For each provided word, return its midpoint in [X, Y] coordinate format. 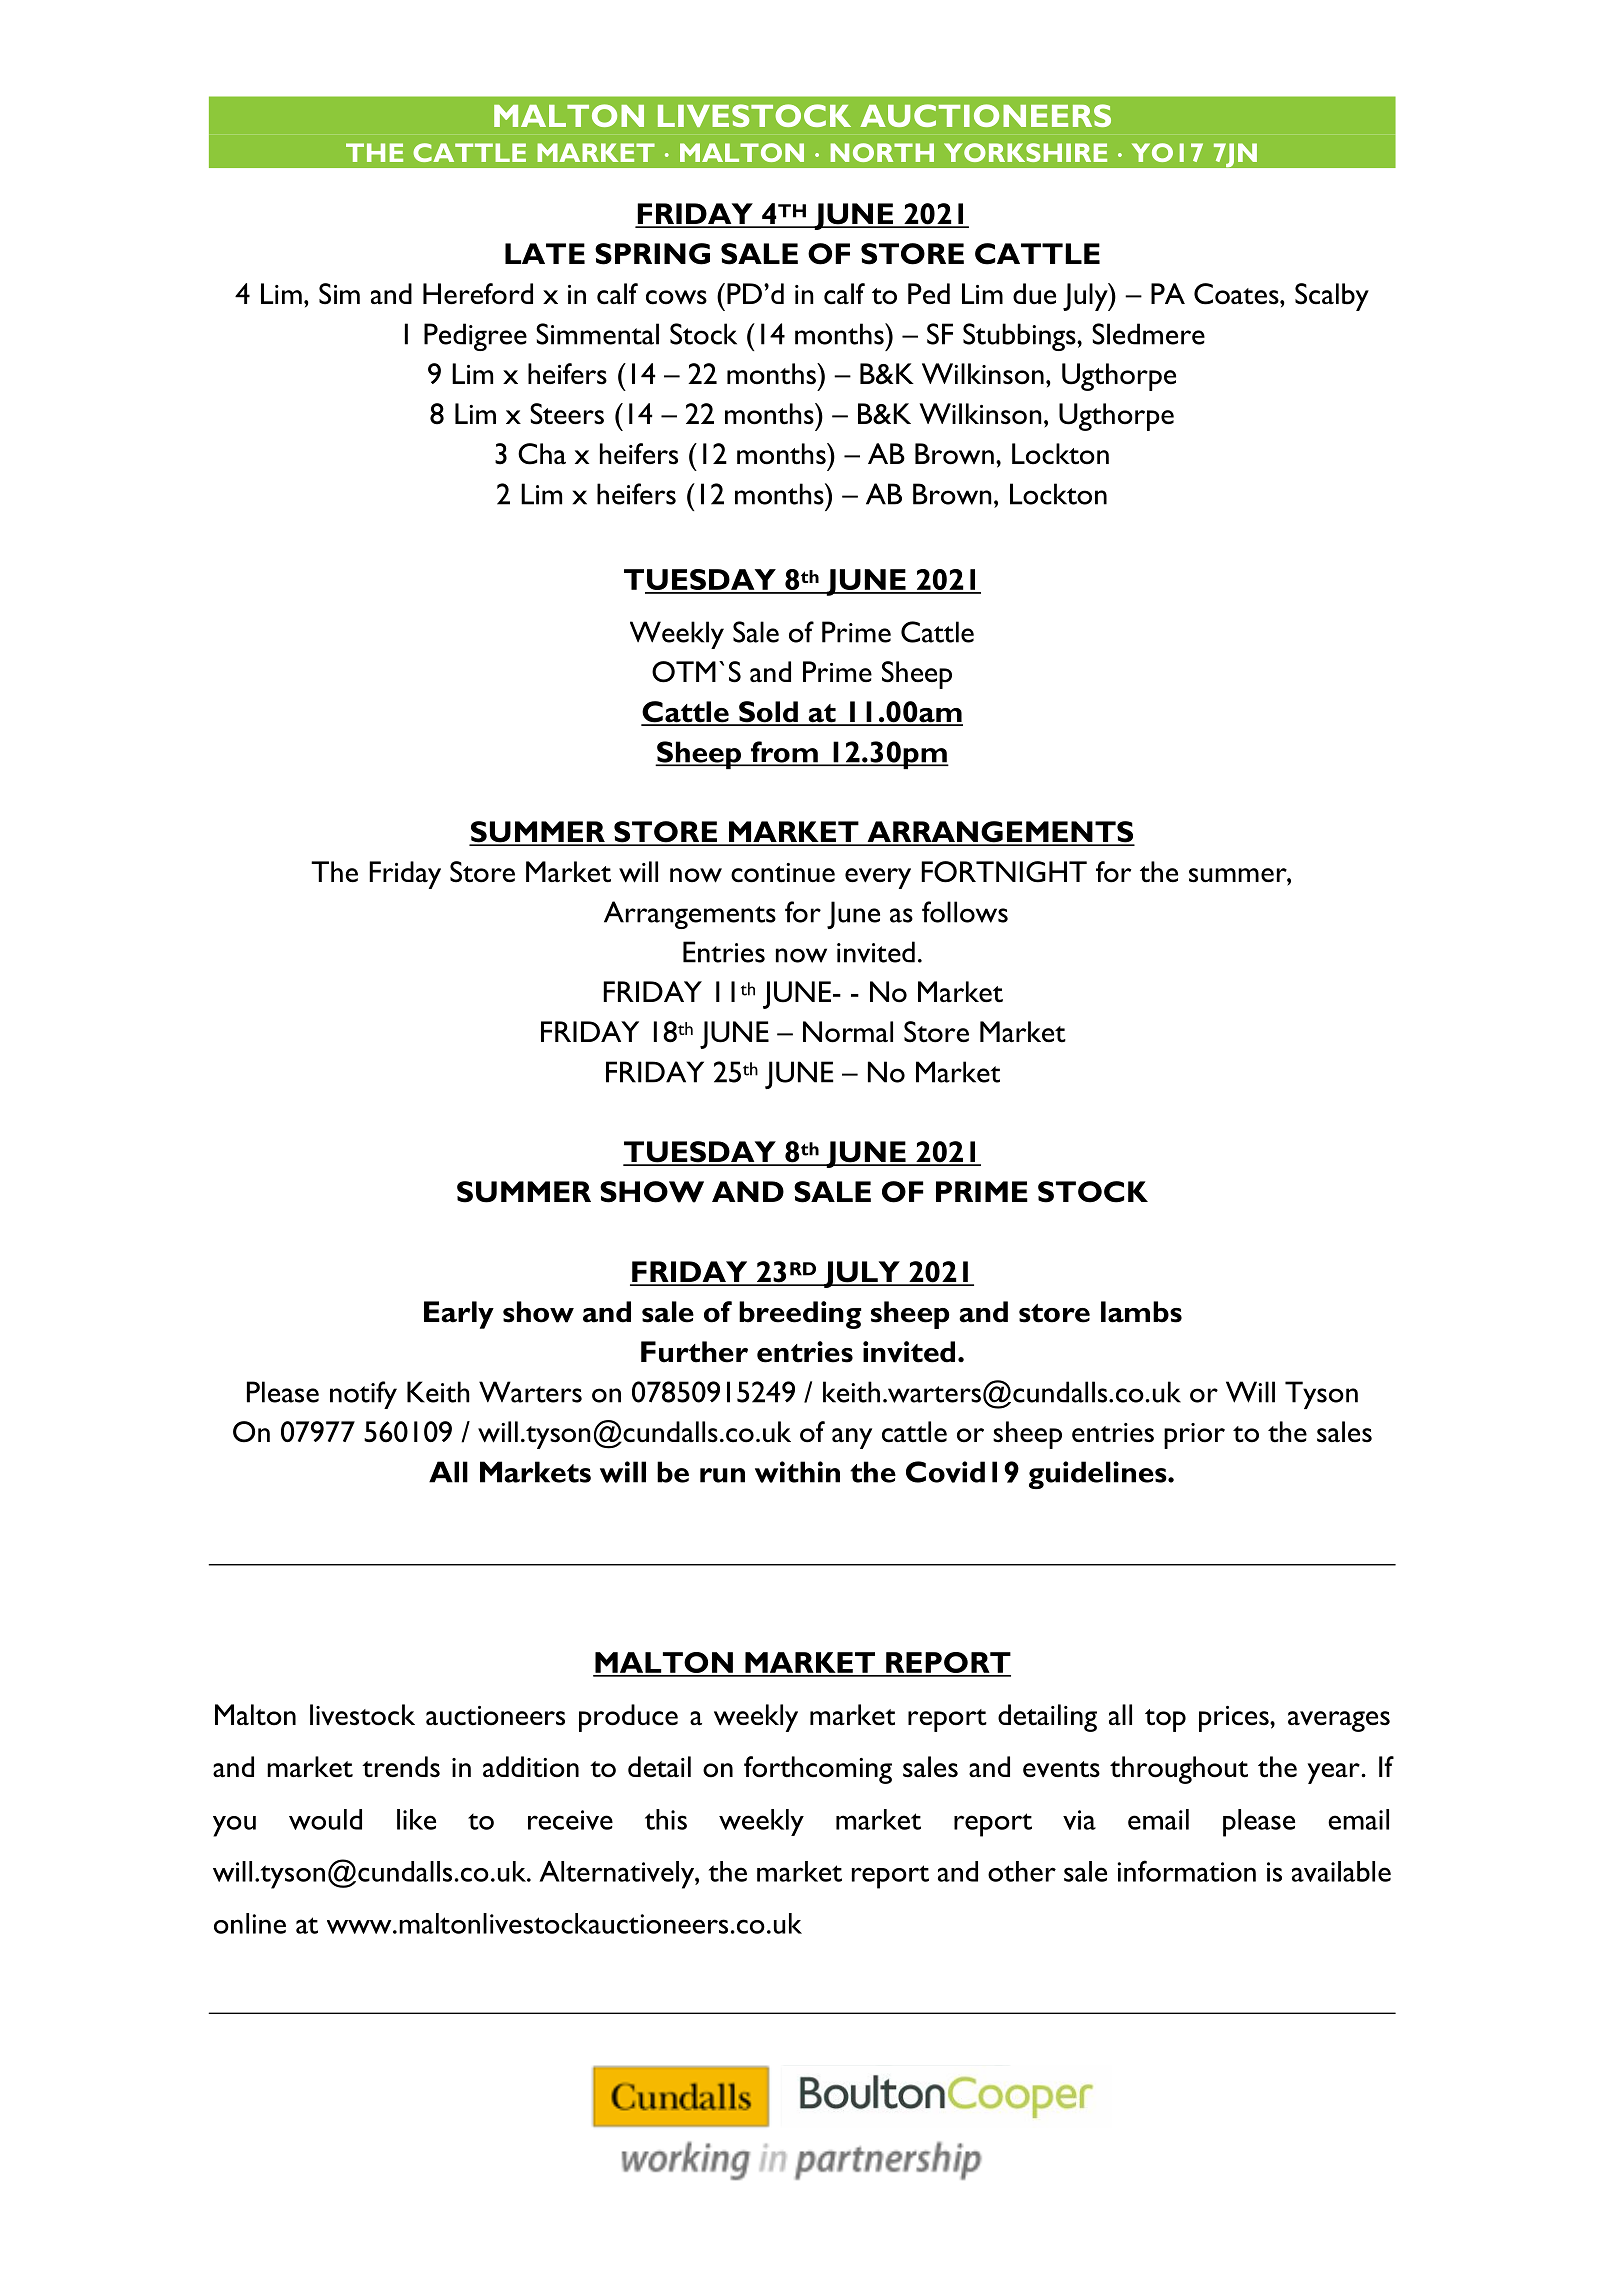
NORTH [882, 152]
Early [459, 1315]
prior [1194, 1436]
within [797, 1472]
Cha [542, 454]
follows [965, 912]
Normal [848, 1032]
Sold [768, 713]
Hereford [478, 294]
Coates [1237, 294]
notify [363, 1395]
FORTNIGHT [1004, 872]
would [325, 1819]
